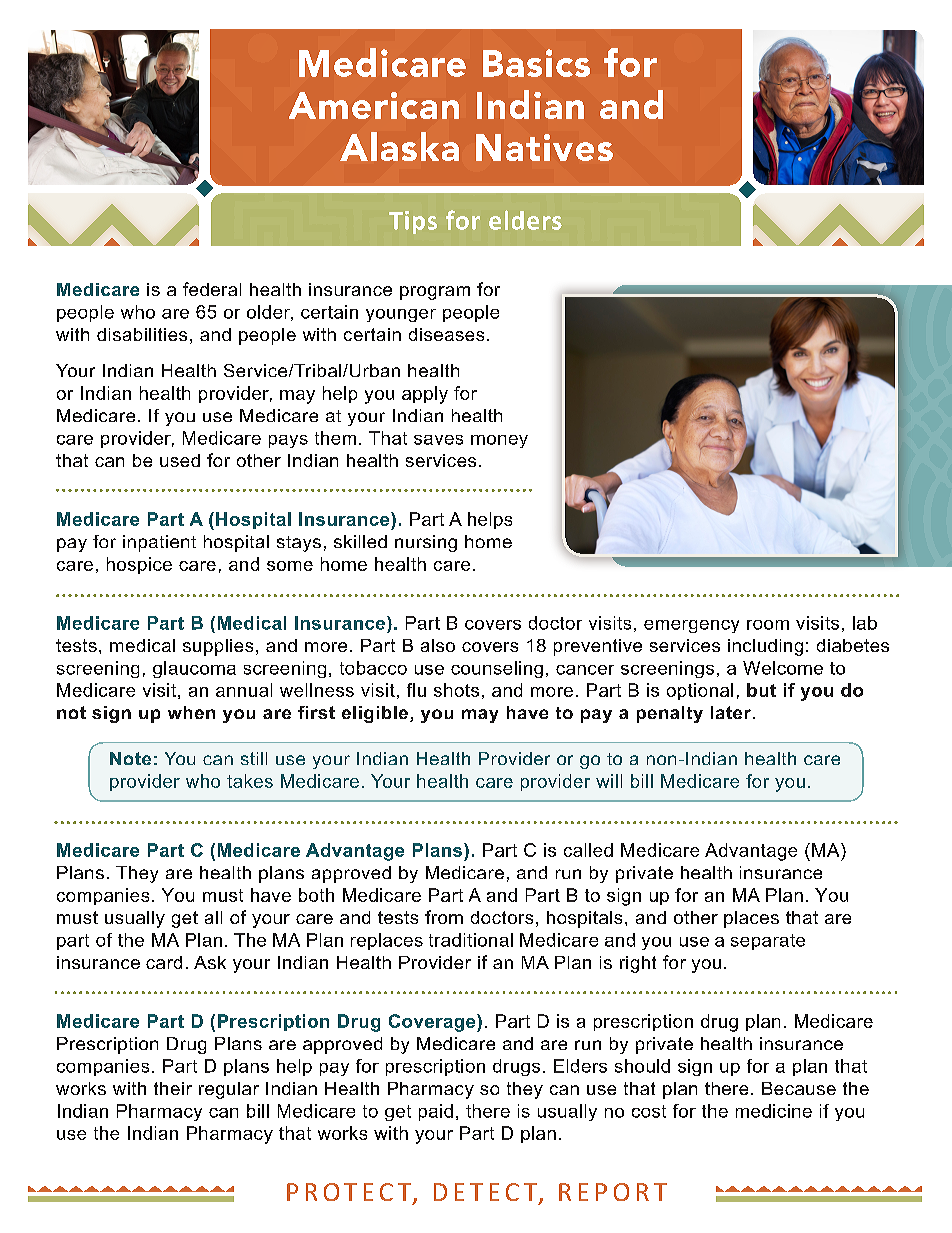  Describe the element at coordinates (250, 781) in the page. I see `takes` at that location.
